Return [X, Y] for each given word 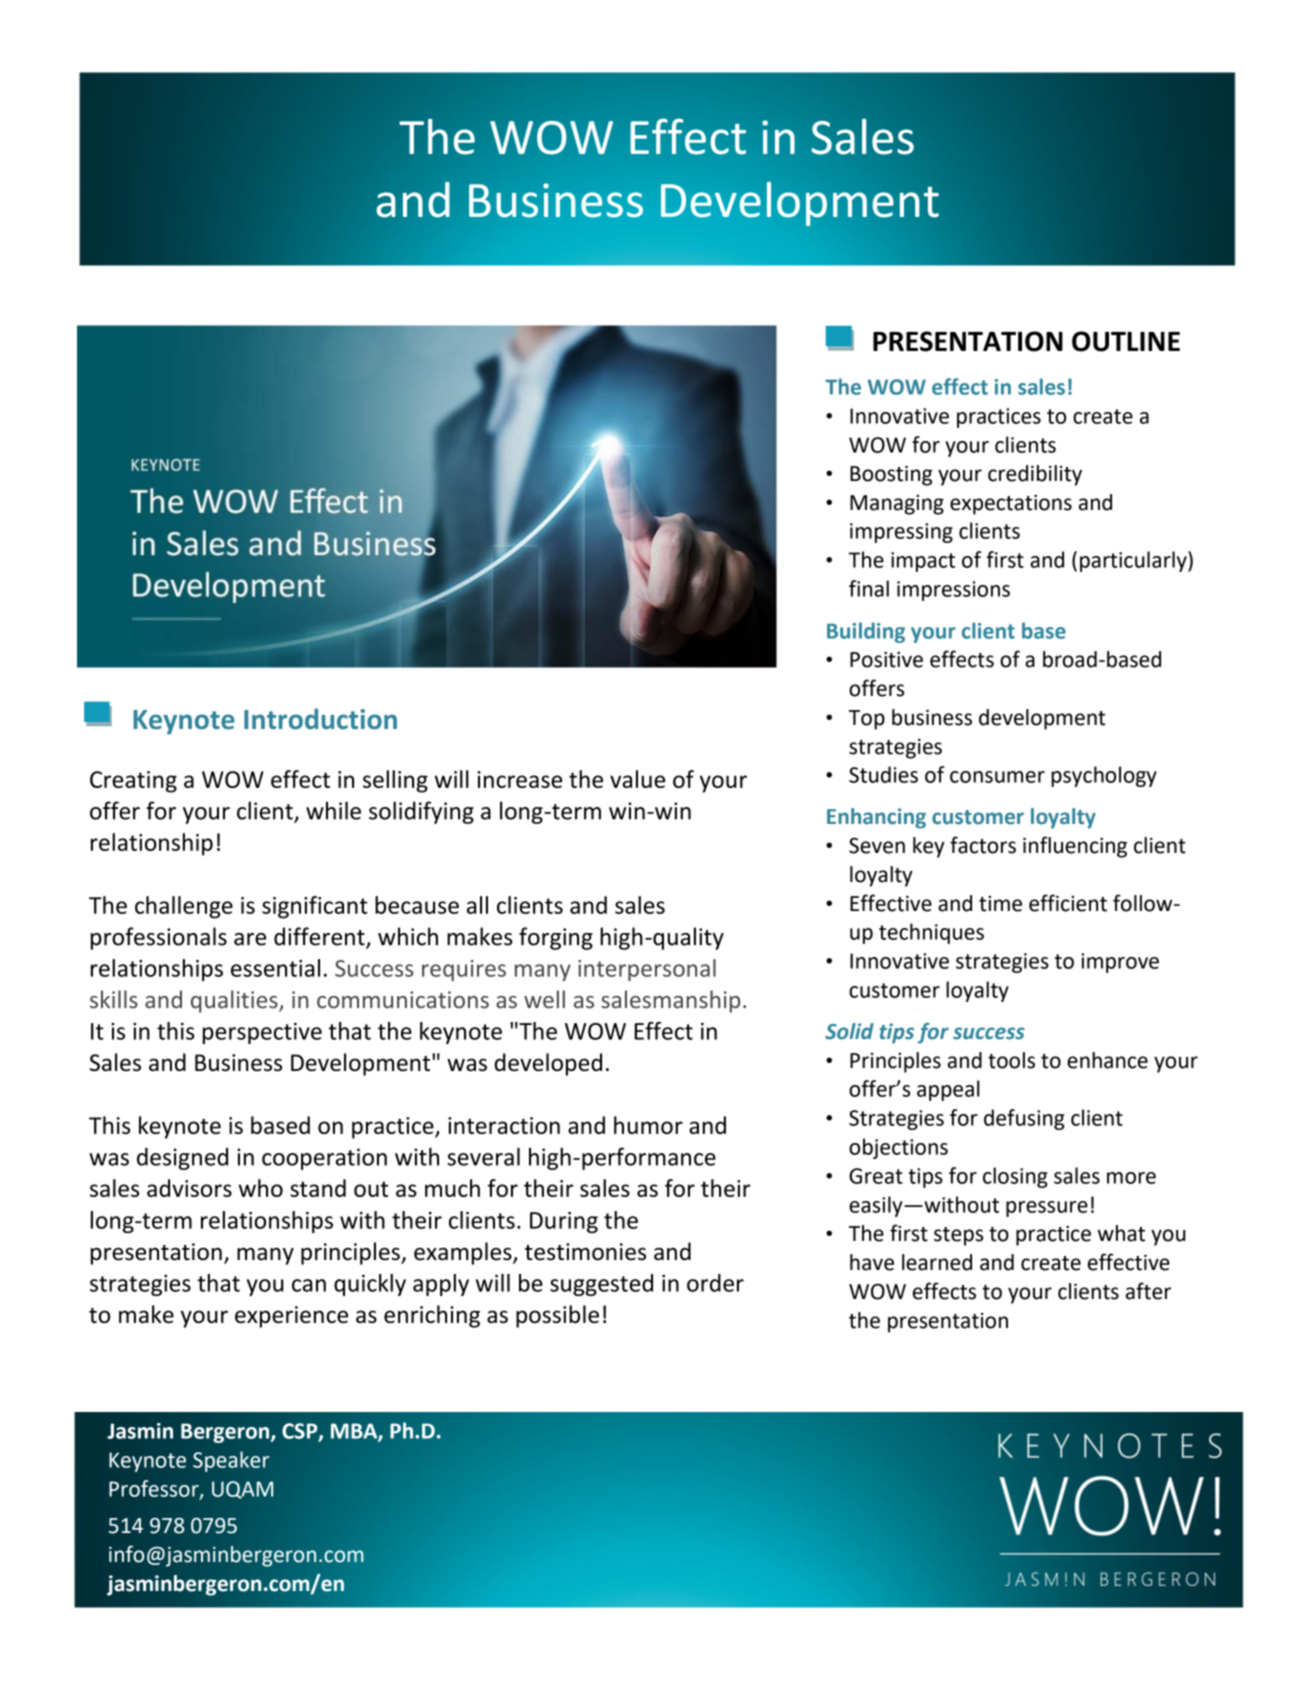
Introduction [320, 719]
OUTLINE [1126, 341]
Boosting [891, 476]
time [1000, 904]
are [250, 939]
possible [557, 1316]
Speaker [231, 1461]
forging [556, 938]
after [1148, 1291]
